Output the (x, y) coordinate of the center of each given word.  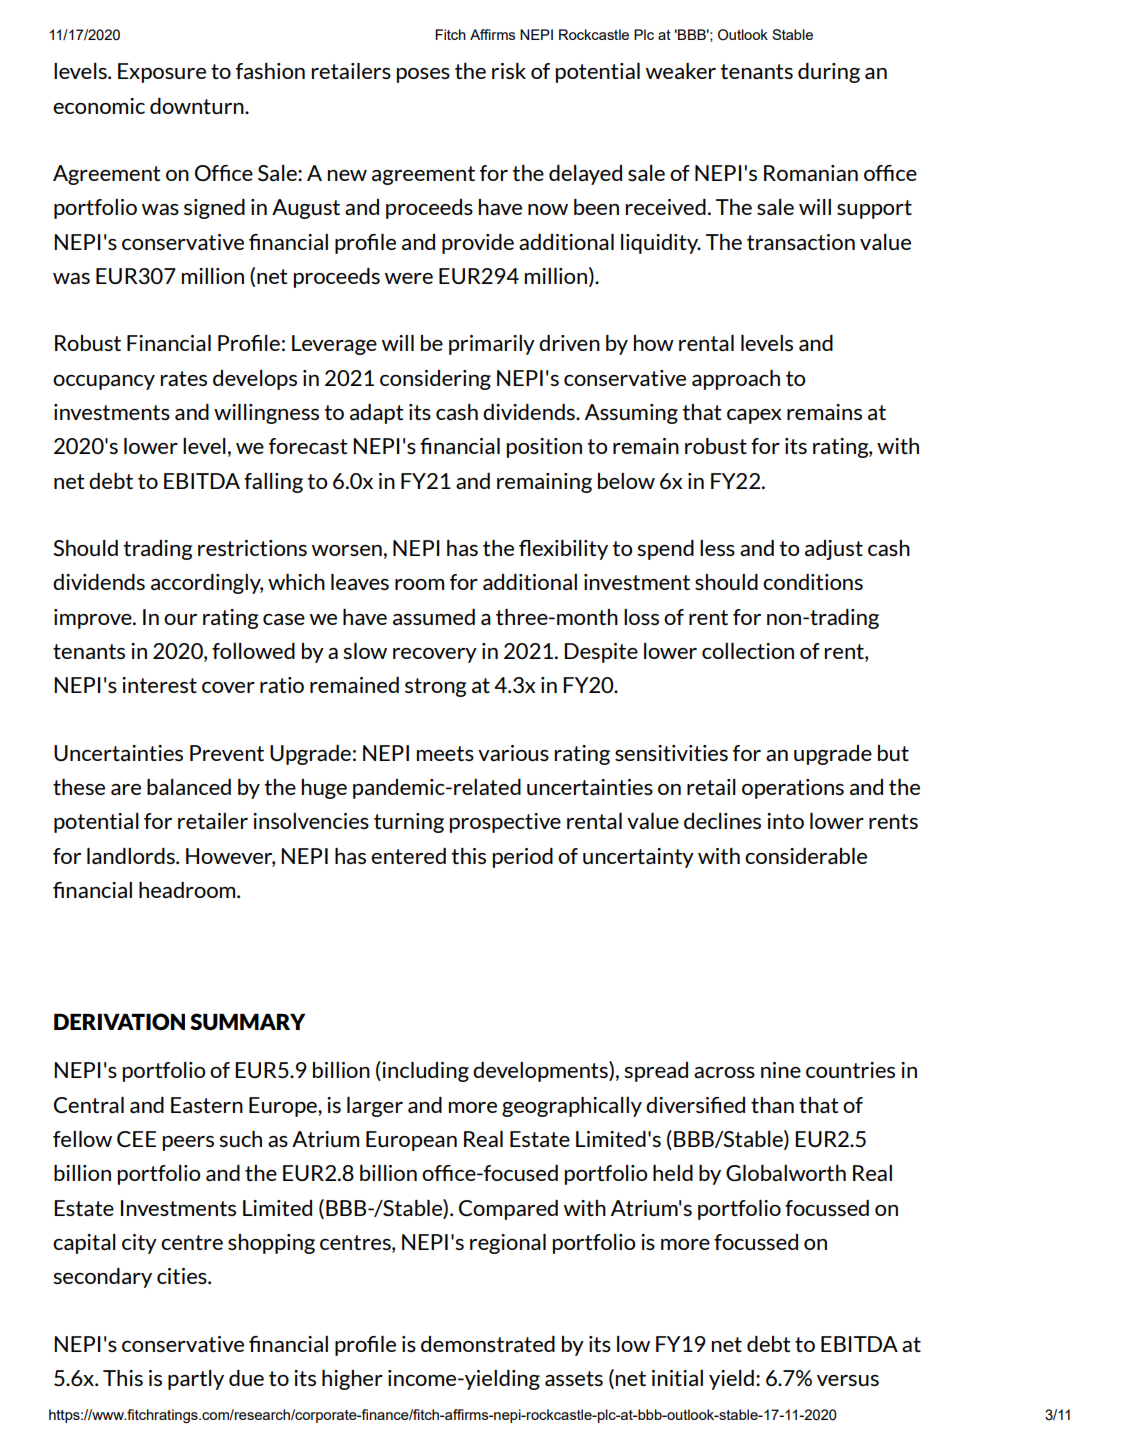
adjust (834, 550)
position (544, 448)
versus (848, 1380)
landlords (132, 856)
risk (509, 71)
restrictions (252, 548)
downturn (198, 106)
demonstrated (488, 1344)
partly (196, 1380)
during (829, 73)
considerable (806, 856)
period (523, 858)
